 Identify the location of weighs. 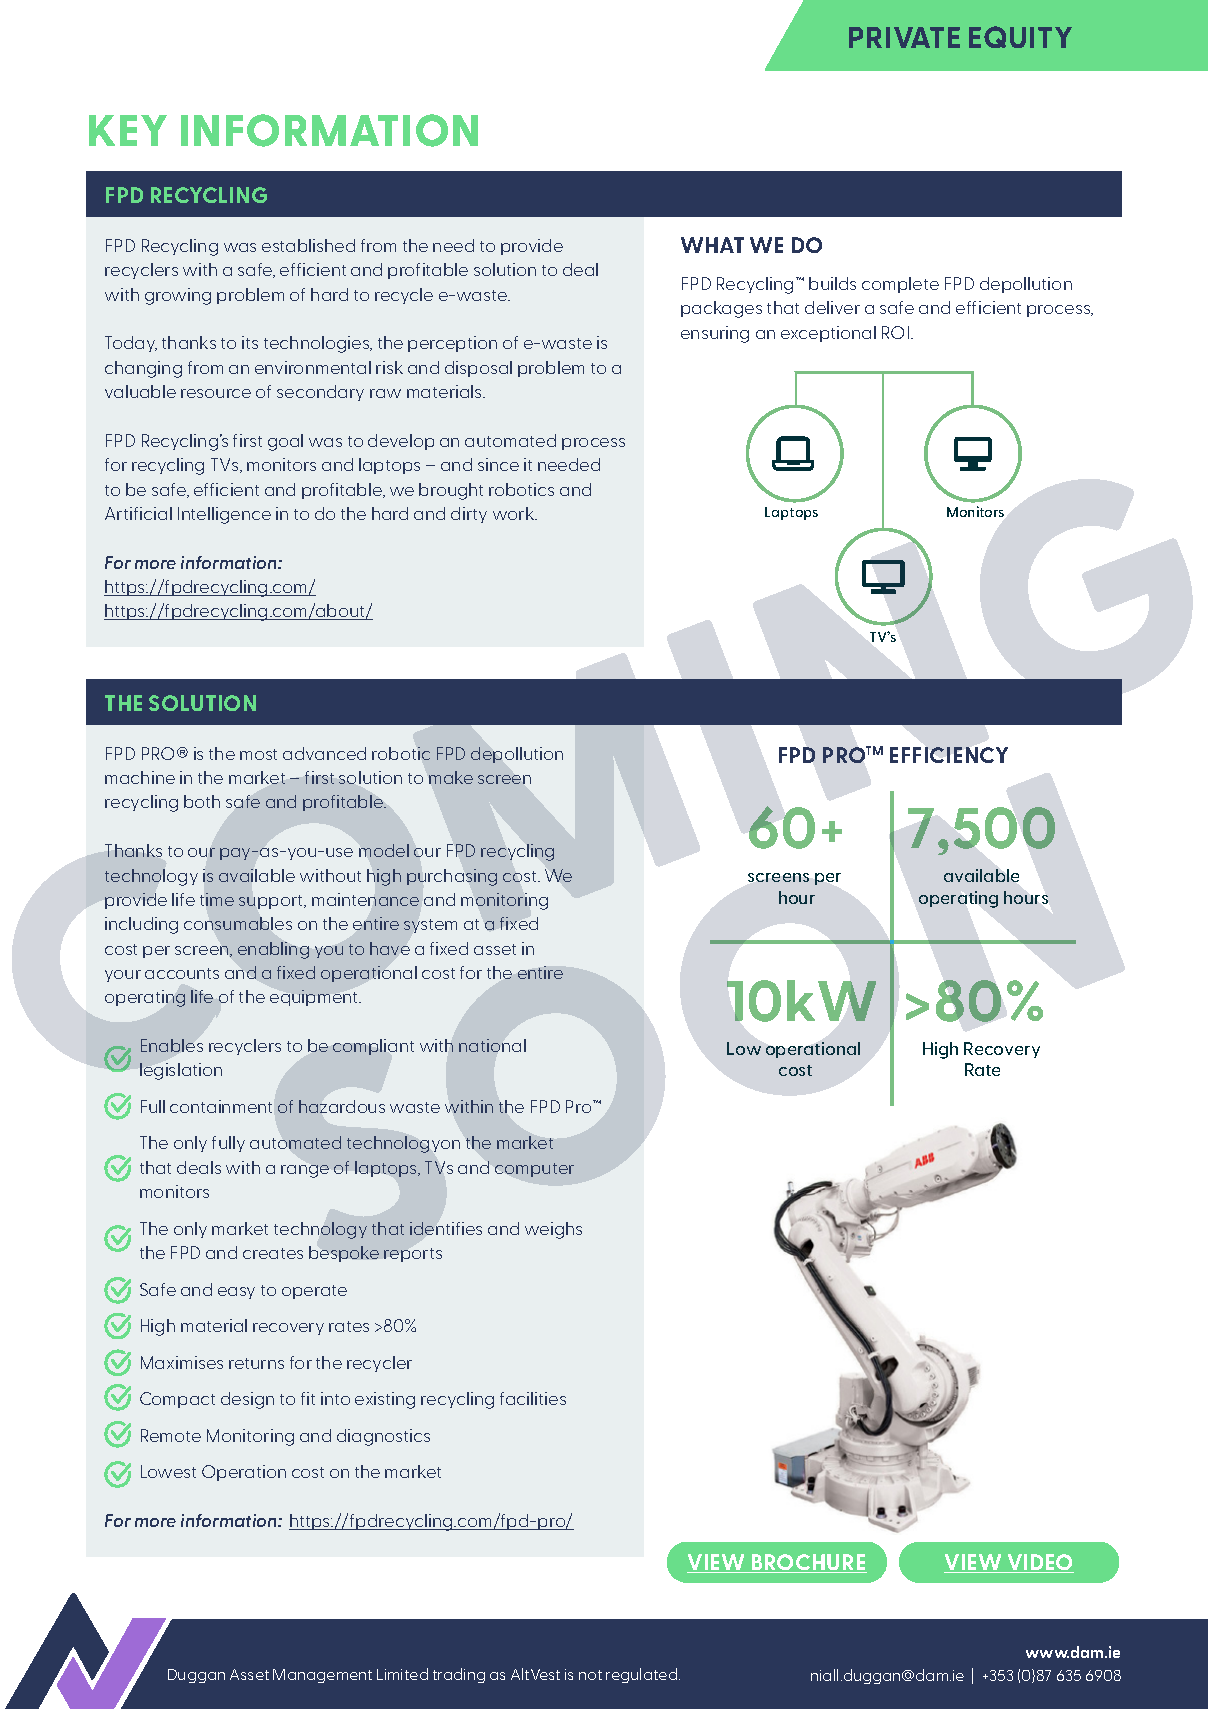
(553, 1230).
